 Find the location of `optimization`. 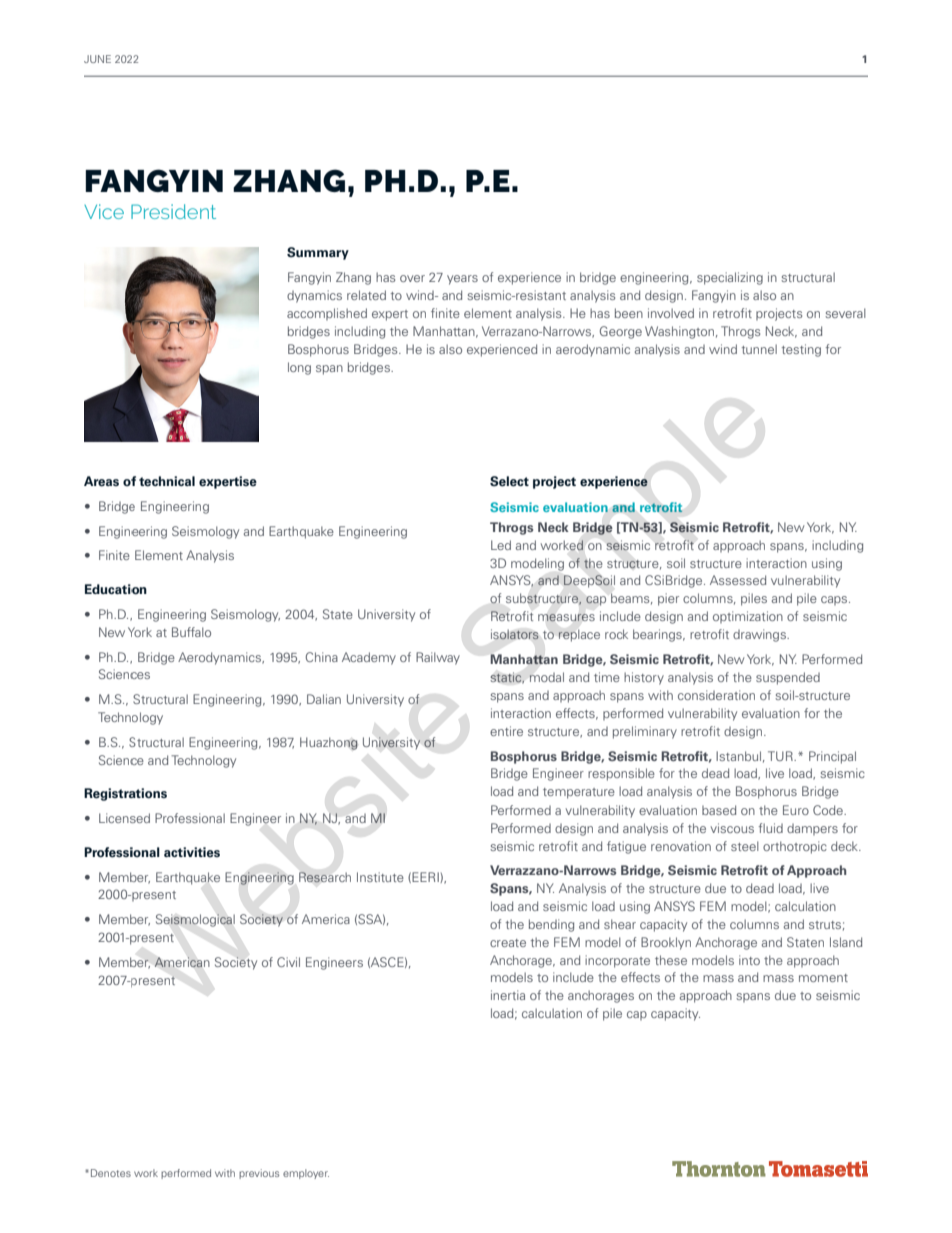

optimization is located at coordinates (748, 617).
